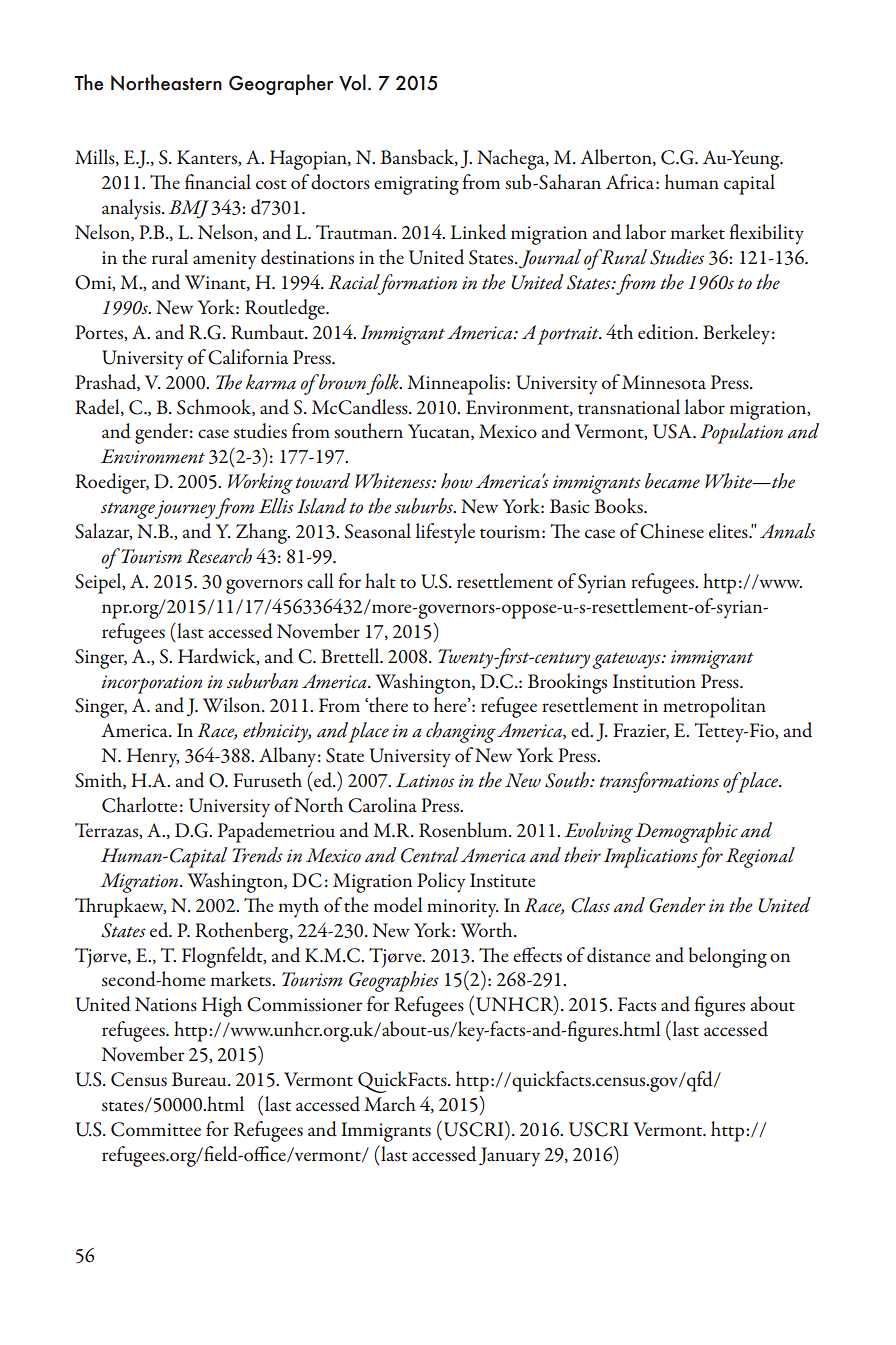 This document has height=1345, width=896. What do you see at coordinates (218, 181) in the document?
I see `financial` at bounding box center [218, 181].
